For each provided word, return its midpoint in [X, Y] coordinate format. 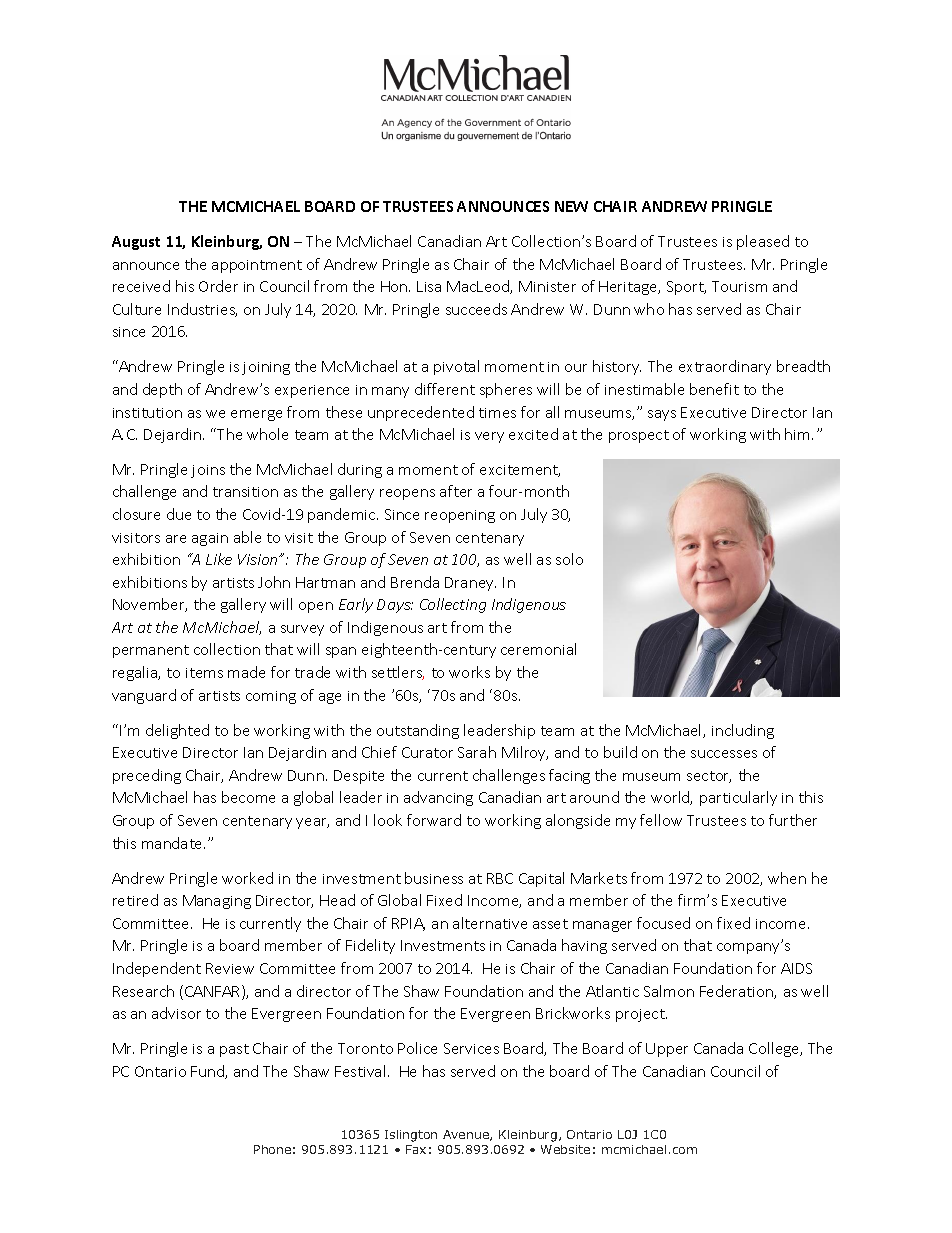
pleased [763, 242]
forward [434, 820]
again [210, 539]
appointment [257, 266]
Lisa [429, 286]
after [456, 491]
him [799, 434]
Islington [411, 1136]
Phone [272, 1149]
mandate [173, 843]
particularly [738, 798]
